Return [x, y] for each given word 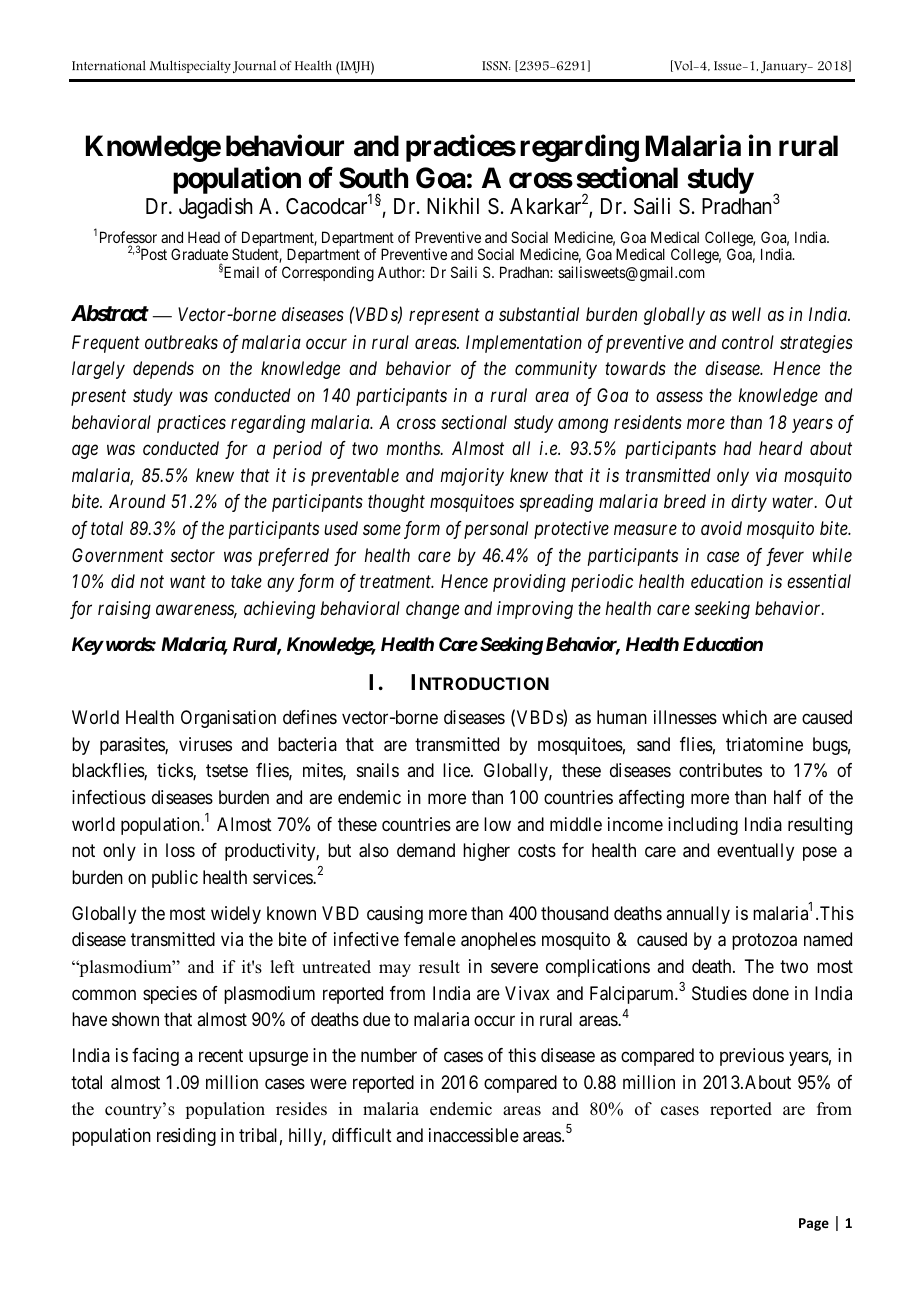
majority [472, 477]
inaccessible [474, 1135]
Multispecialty [190, 66]
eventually [755, 852]
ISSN [496, 66]
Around [137, 501]
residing [186, 1137]
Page [814, 1224]
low [497, 824]
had [738, 448]
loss [180, 850]
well [746, 314]
